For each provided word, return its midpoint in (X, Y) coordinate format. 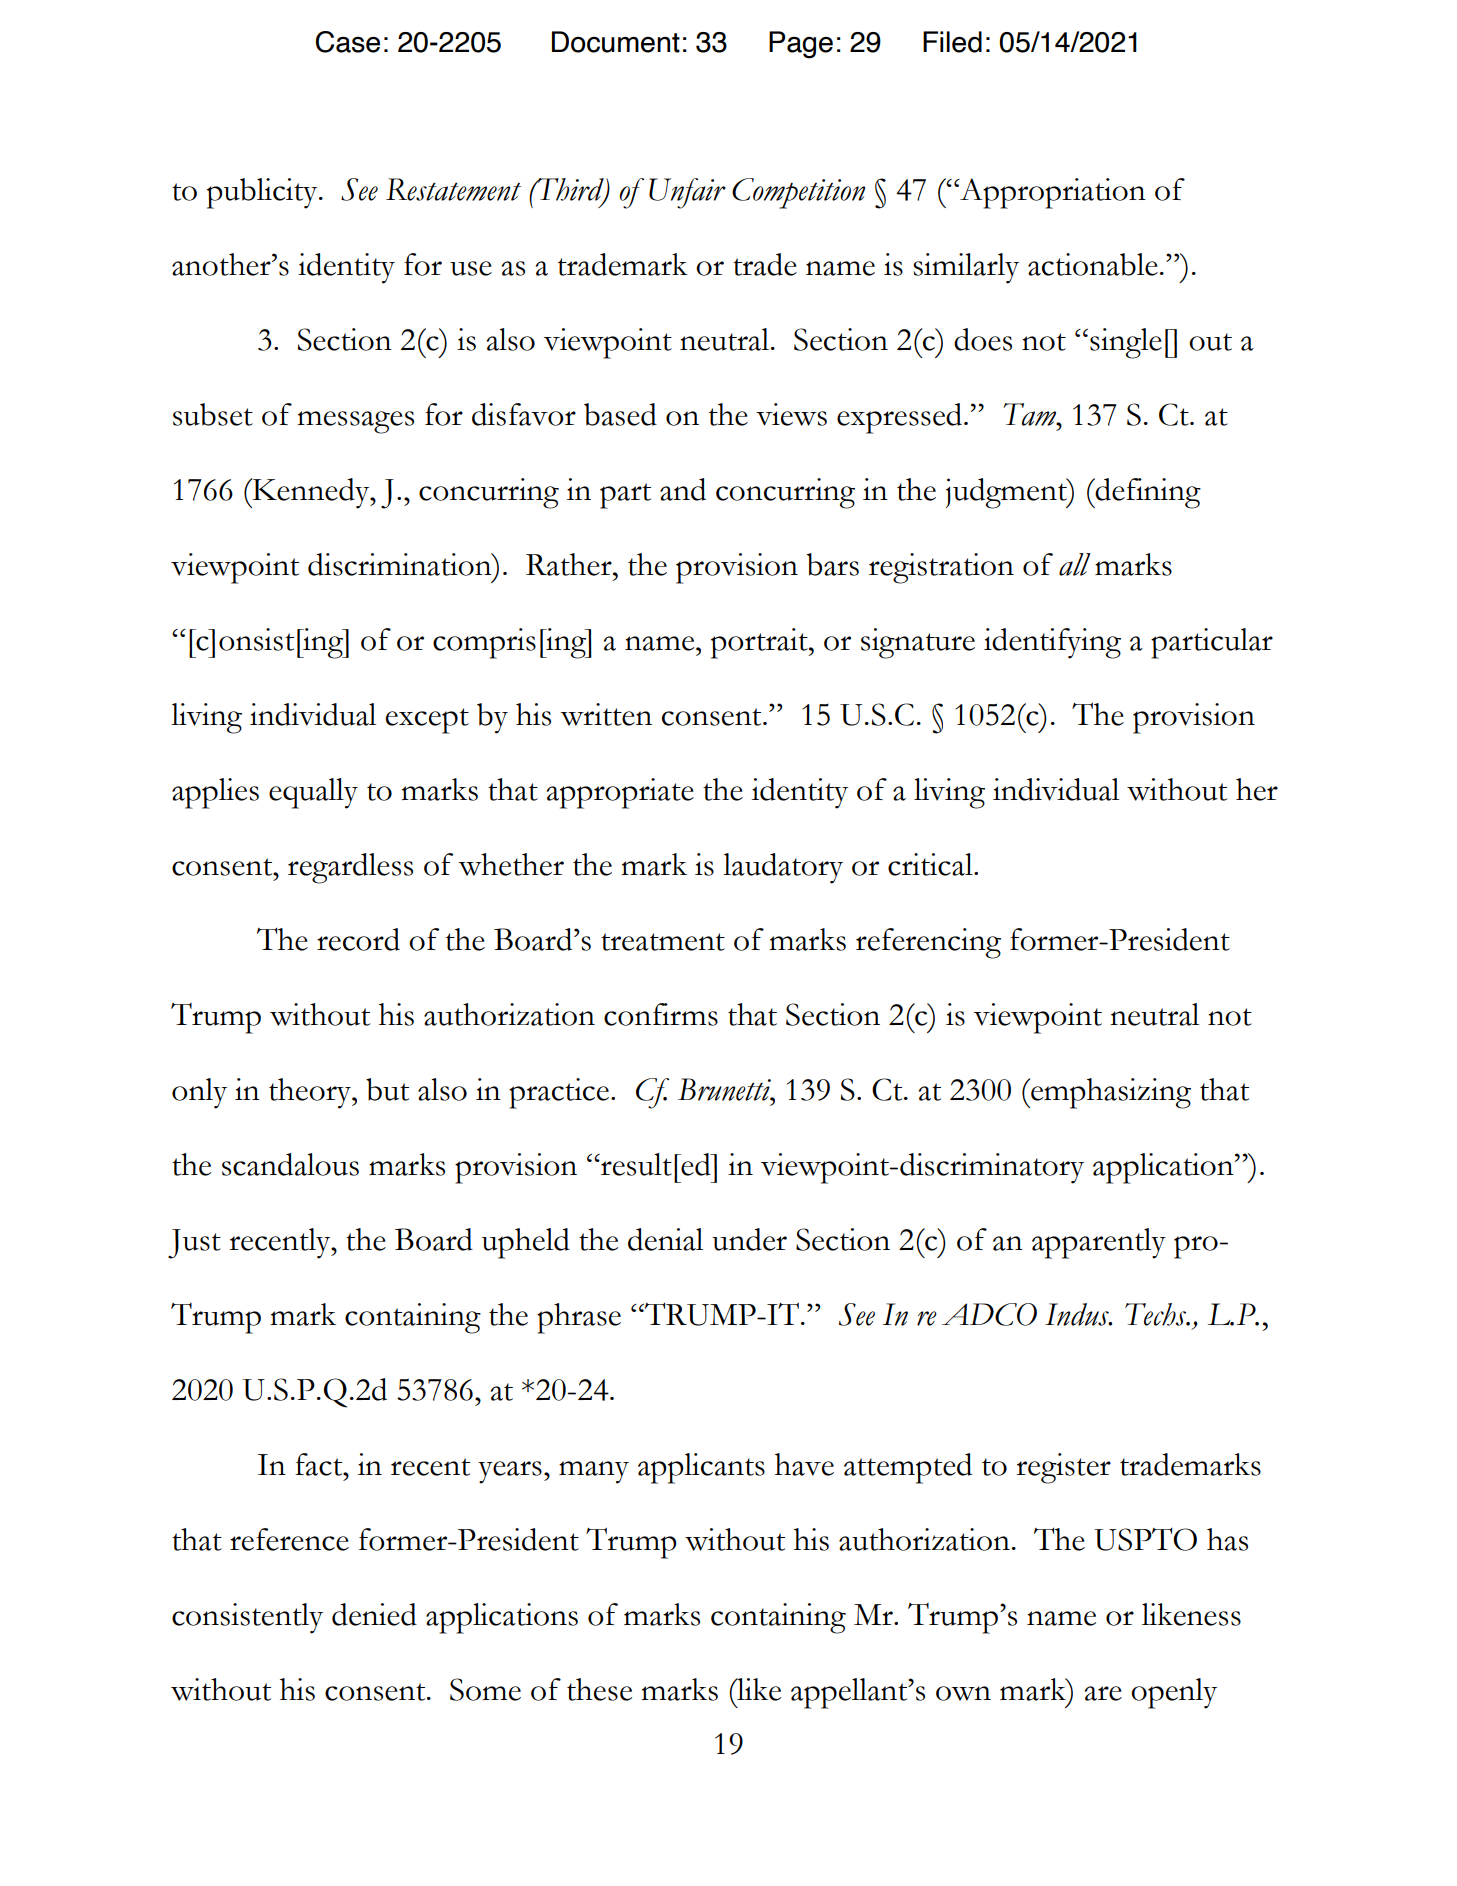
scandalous (290, 1164)
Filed (952, 42)
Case (347, 42)
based (620, 414)
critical (931, 864)
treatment (663, 942)
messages (356, 422)
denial (665, 1239)
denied (374, 1614)
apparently (1099, 1243)
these (599, 1689)
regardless (350, 868)
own (963, 1693)
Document (616, 42)
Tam (1031, 414)
